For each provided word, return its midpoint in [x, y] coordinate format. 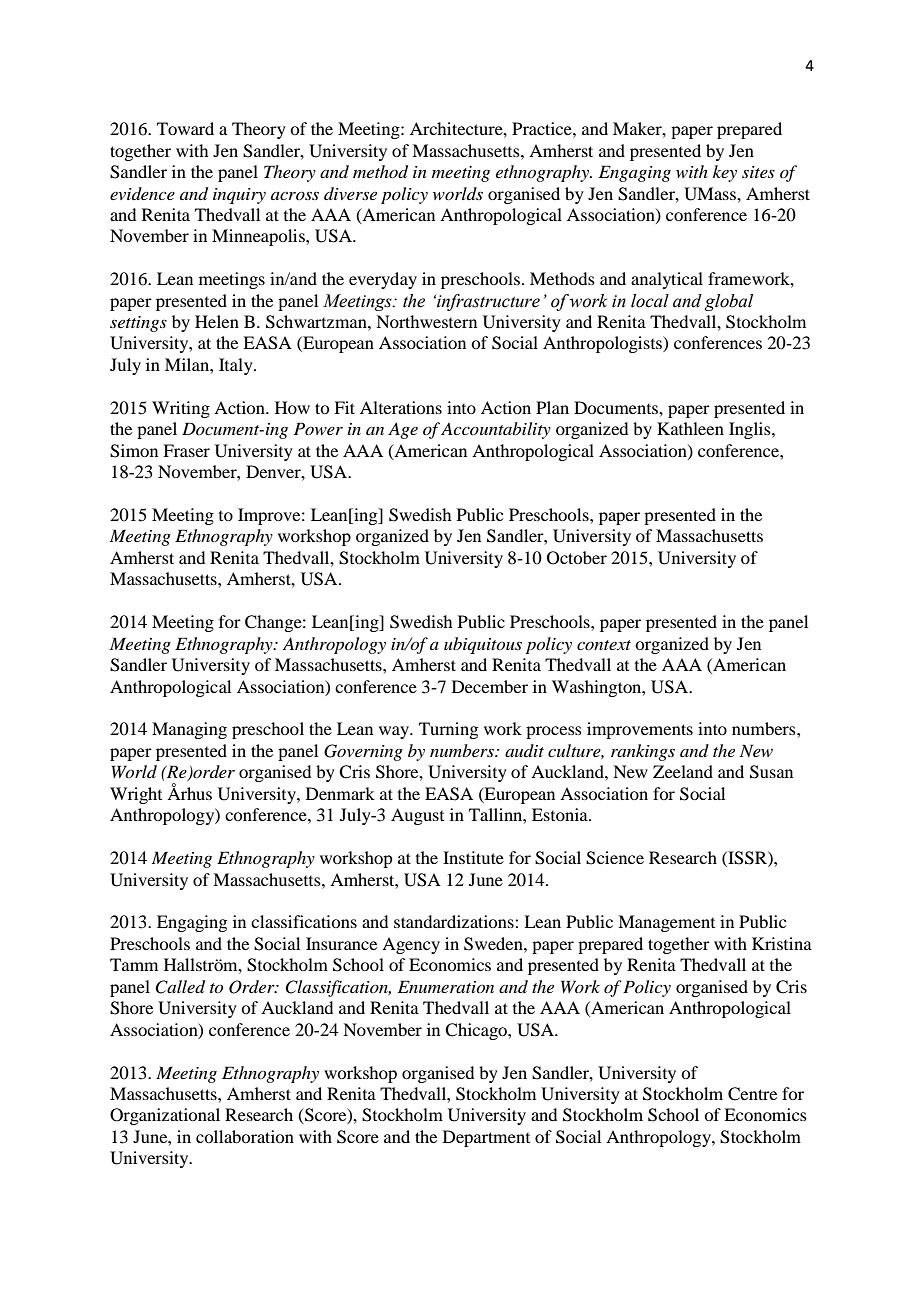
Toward [185, 128]
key [725, 173]
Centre [752, 1094]
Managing [189, 730]
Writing [181, 409]
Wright [136, 795]
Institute [473, 857]
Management [666, 923]
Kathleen [690, 428]
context [604, 645]
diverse [350, 193]
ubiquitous [483, 645]
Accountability [496, 430]
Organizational [165, 1116]
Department [486, 1138]
